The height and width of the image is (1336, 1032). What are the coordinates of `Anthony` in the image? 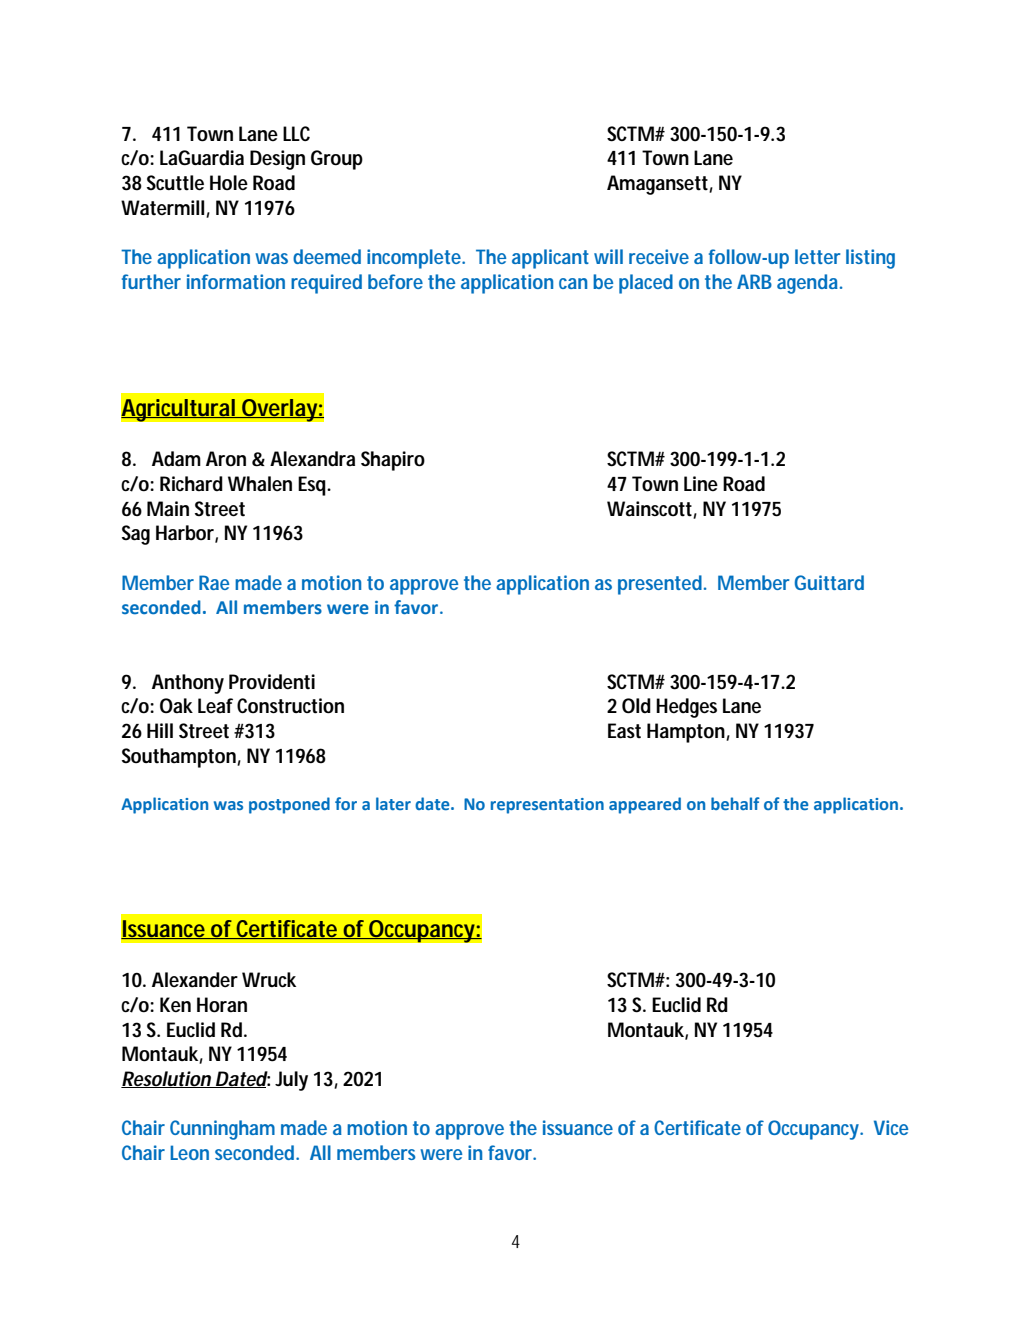 It's located at (188, 684).
